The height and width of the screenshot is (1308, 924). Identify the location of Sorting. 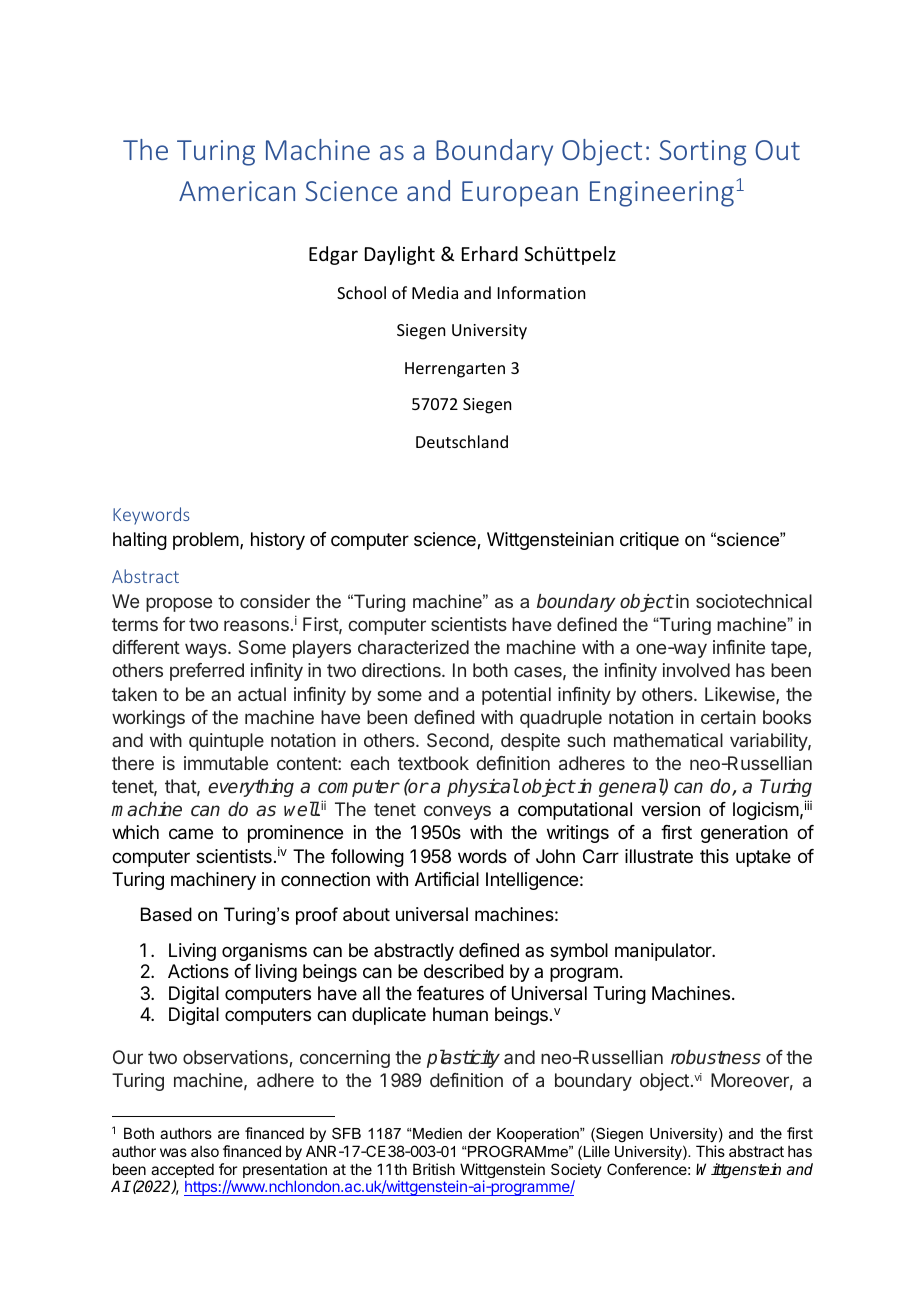
(702, 153).
